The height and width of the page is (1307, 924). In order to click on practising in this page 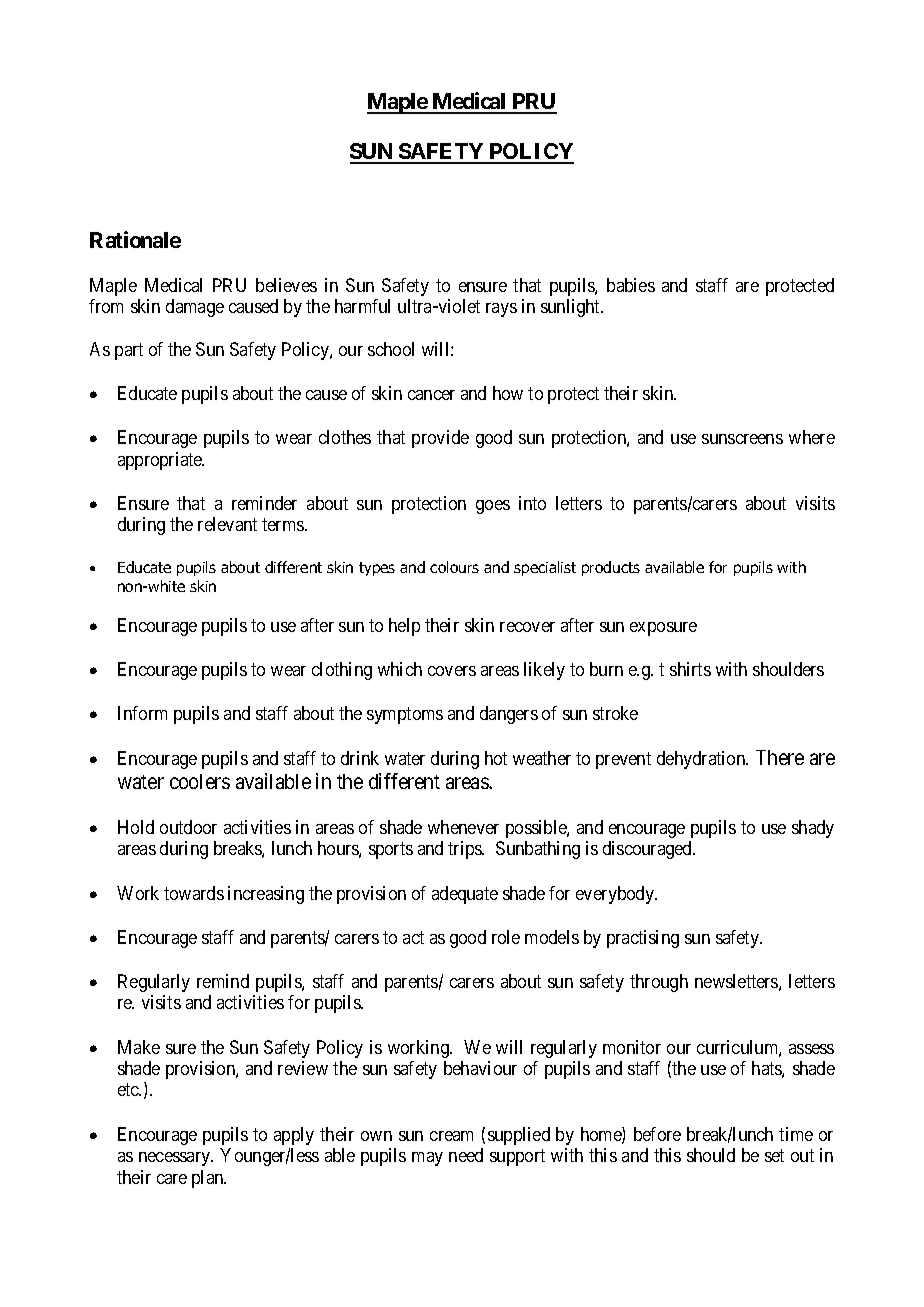, I will do `click(643, 939)`.
